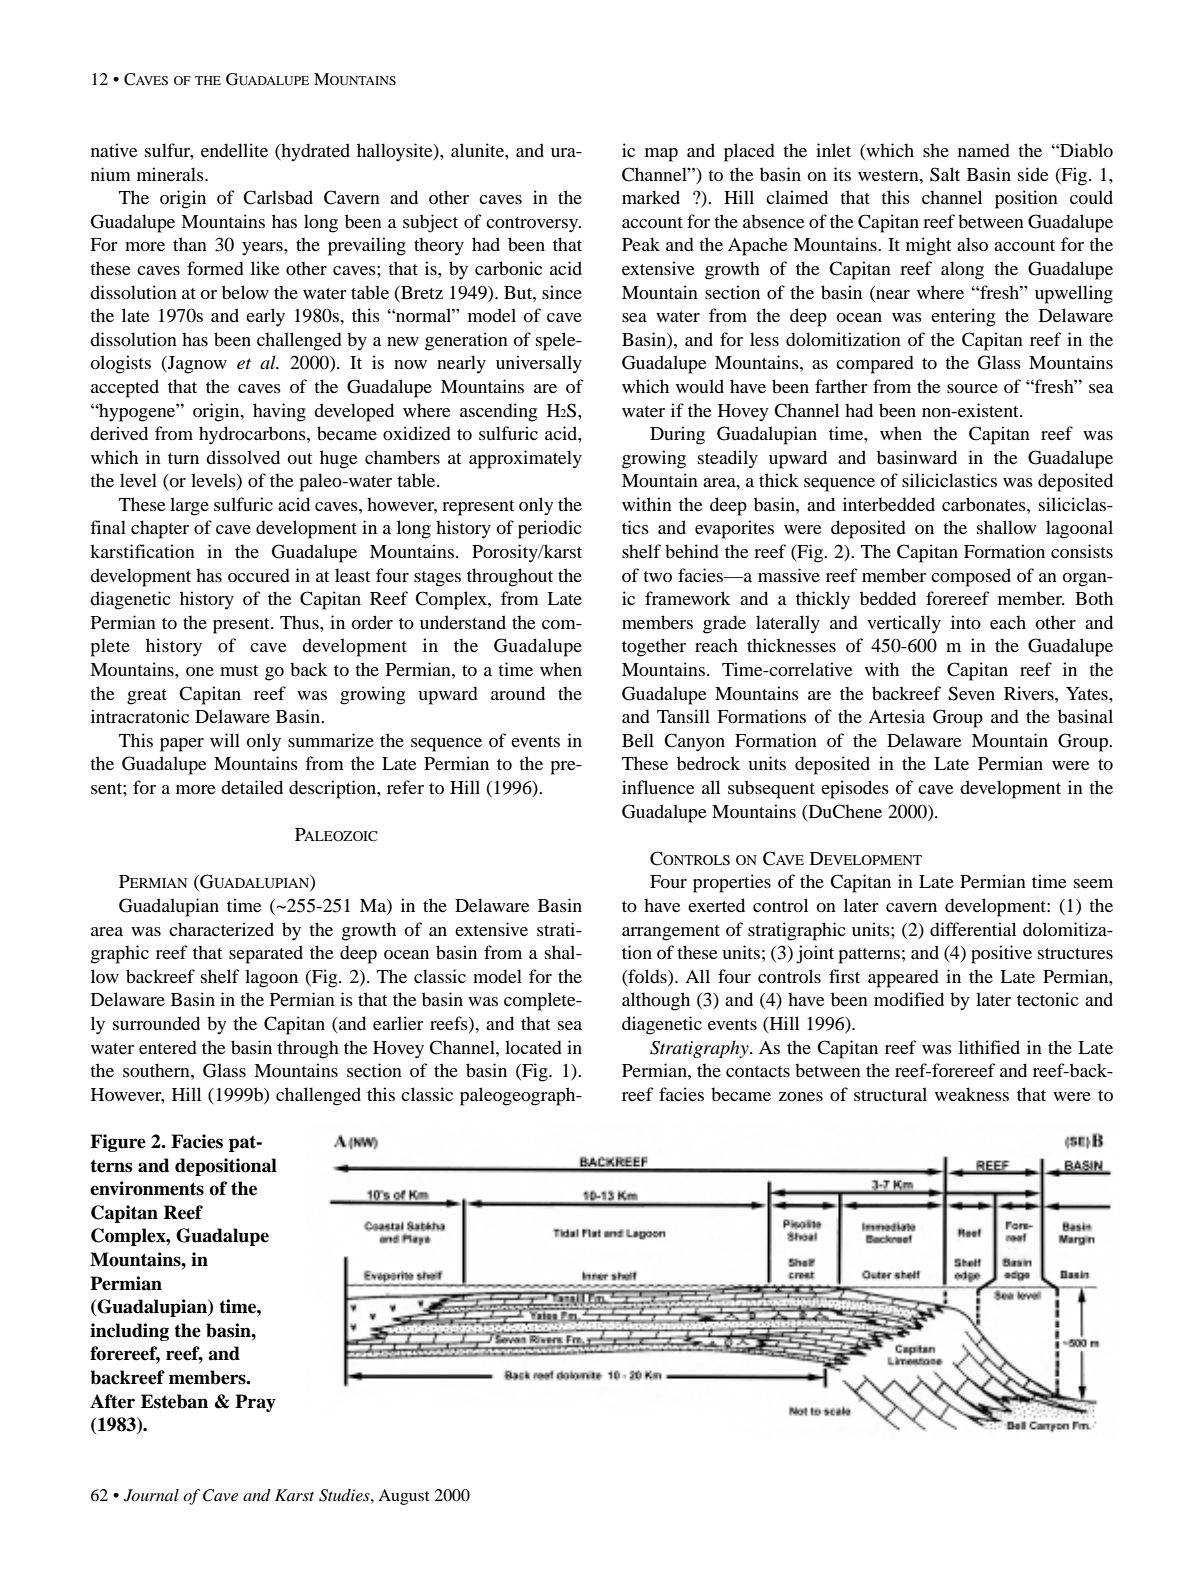 The image size is (1204, 1575). I want to click on episodes, so click(855, 789).
